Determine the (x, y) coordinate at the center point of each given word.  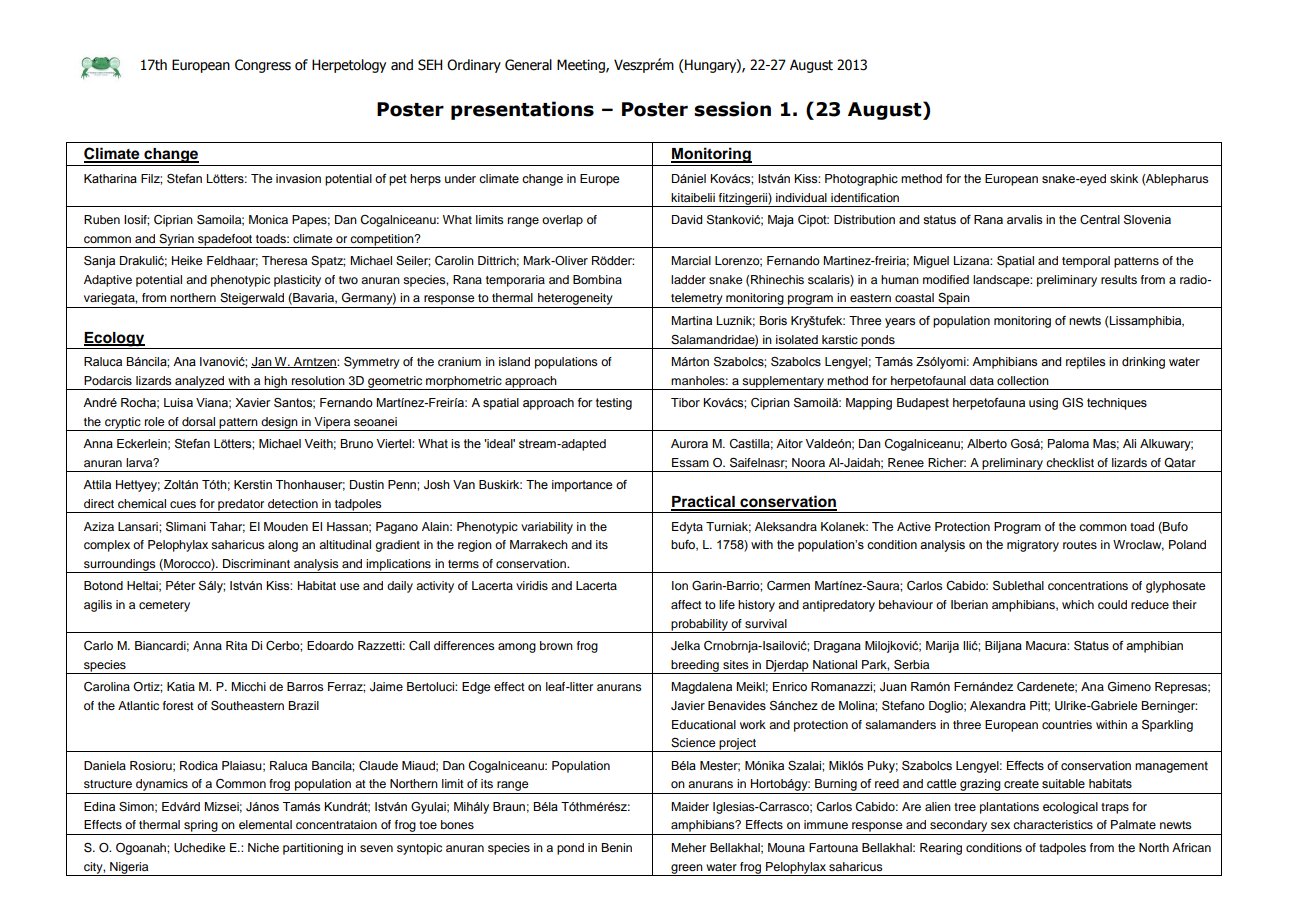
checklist (1070, 462)
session (732, 109)
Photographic (861, 180)
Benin (616, 847)
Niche (263, 847)
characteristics (1053, 824)
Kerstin (253, 484)
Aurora (689, 443)
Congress (263, 66)
